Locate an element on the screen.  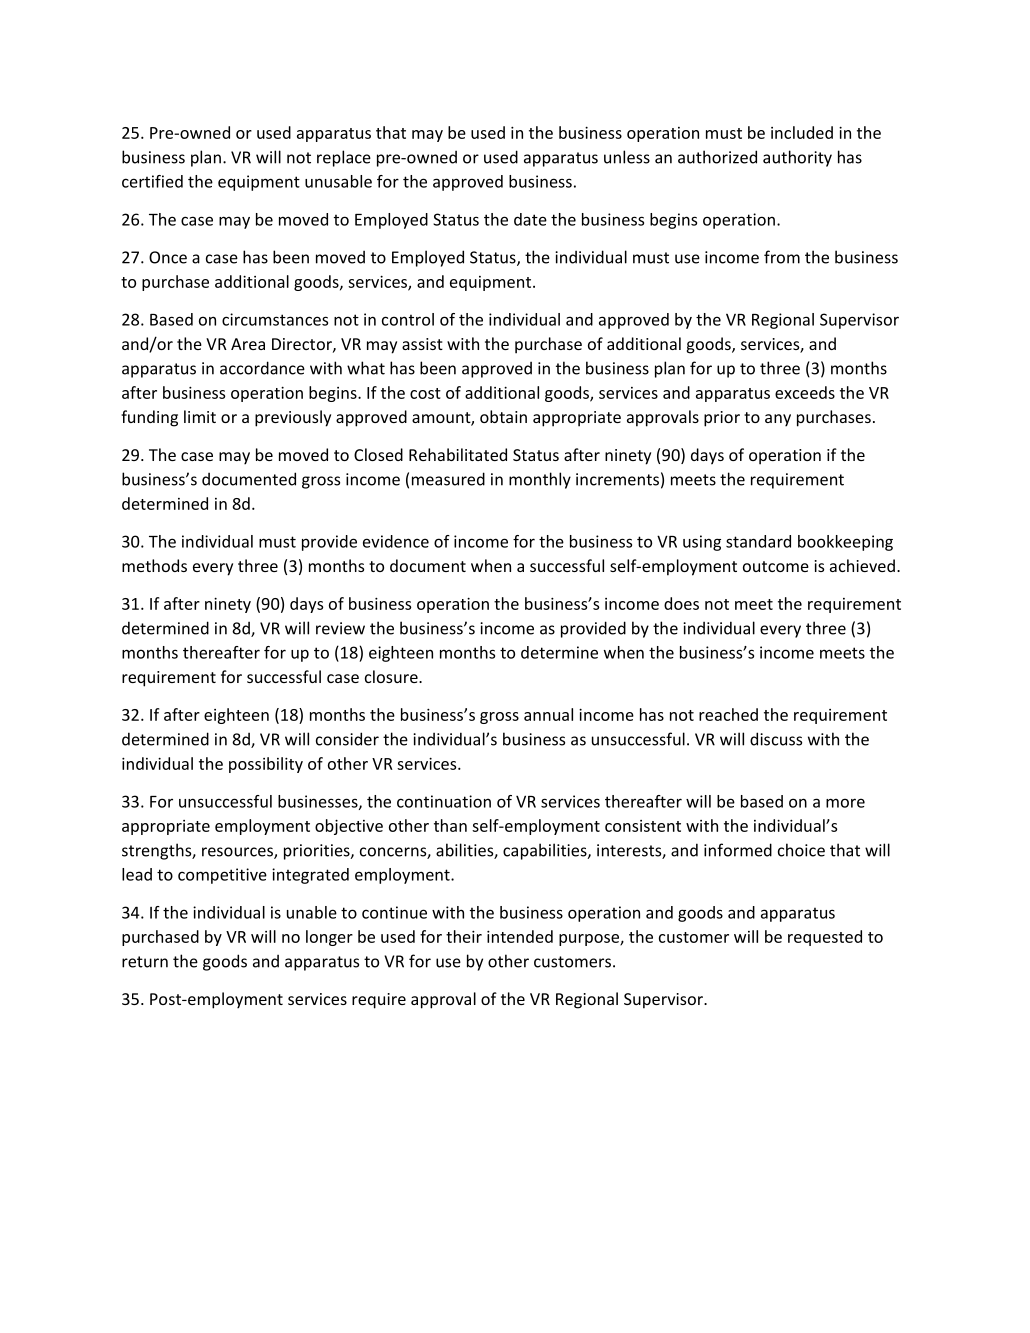
Area is located at coordinates (248, 344).
